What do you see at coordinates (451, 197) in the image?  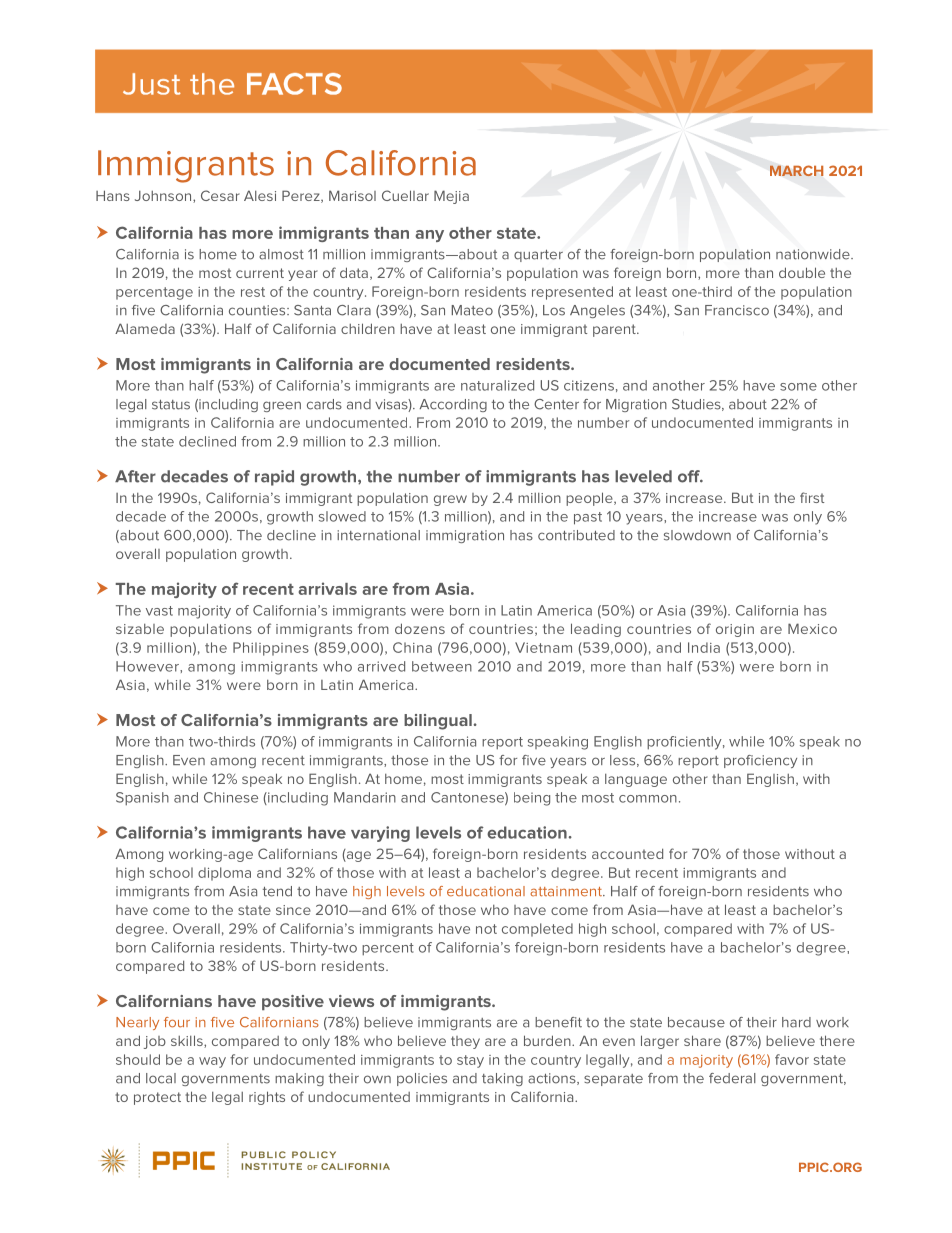 I see `Mejia` at bounding box center [451, 197].
